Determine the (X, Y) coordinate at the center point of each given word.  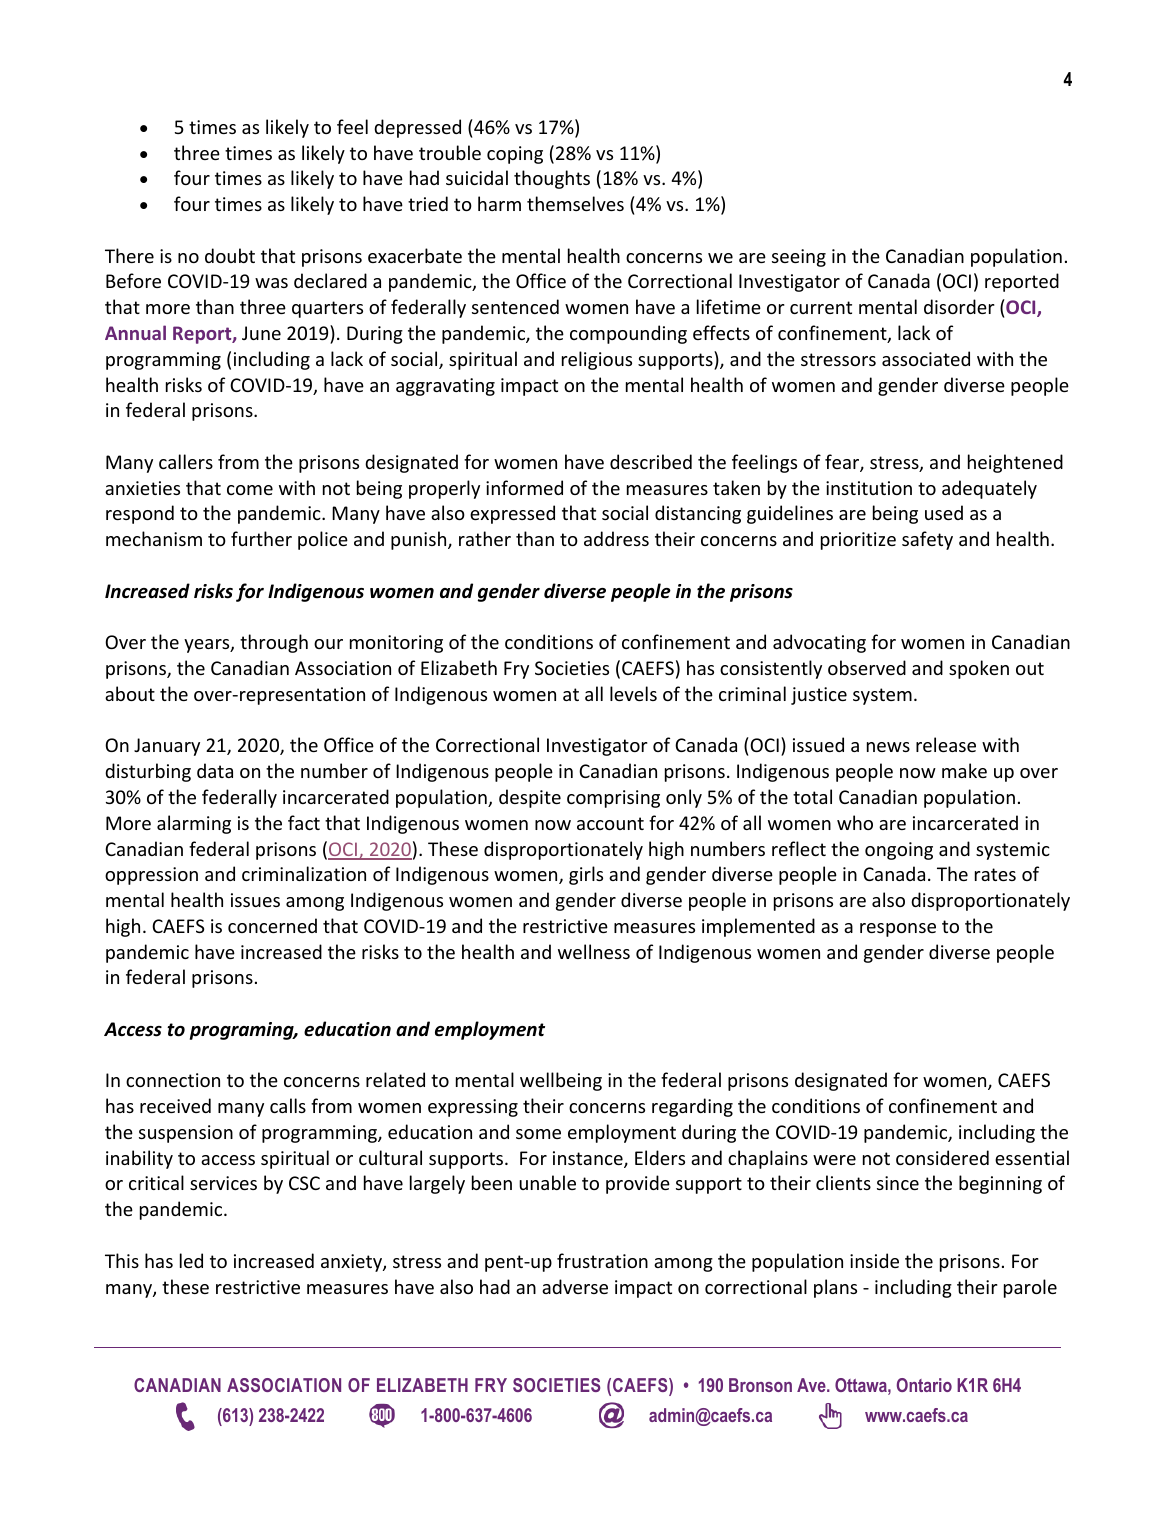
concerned (272, 925)
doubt (230, 255)
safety (927, 540)
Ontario (924, 1385)
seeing (799, 258)
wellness (594, 951)
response (898, 930)
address (616, 538)
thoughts (552, 179)
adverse (575, 1286)
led (191, 1260)
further (261, 538)
